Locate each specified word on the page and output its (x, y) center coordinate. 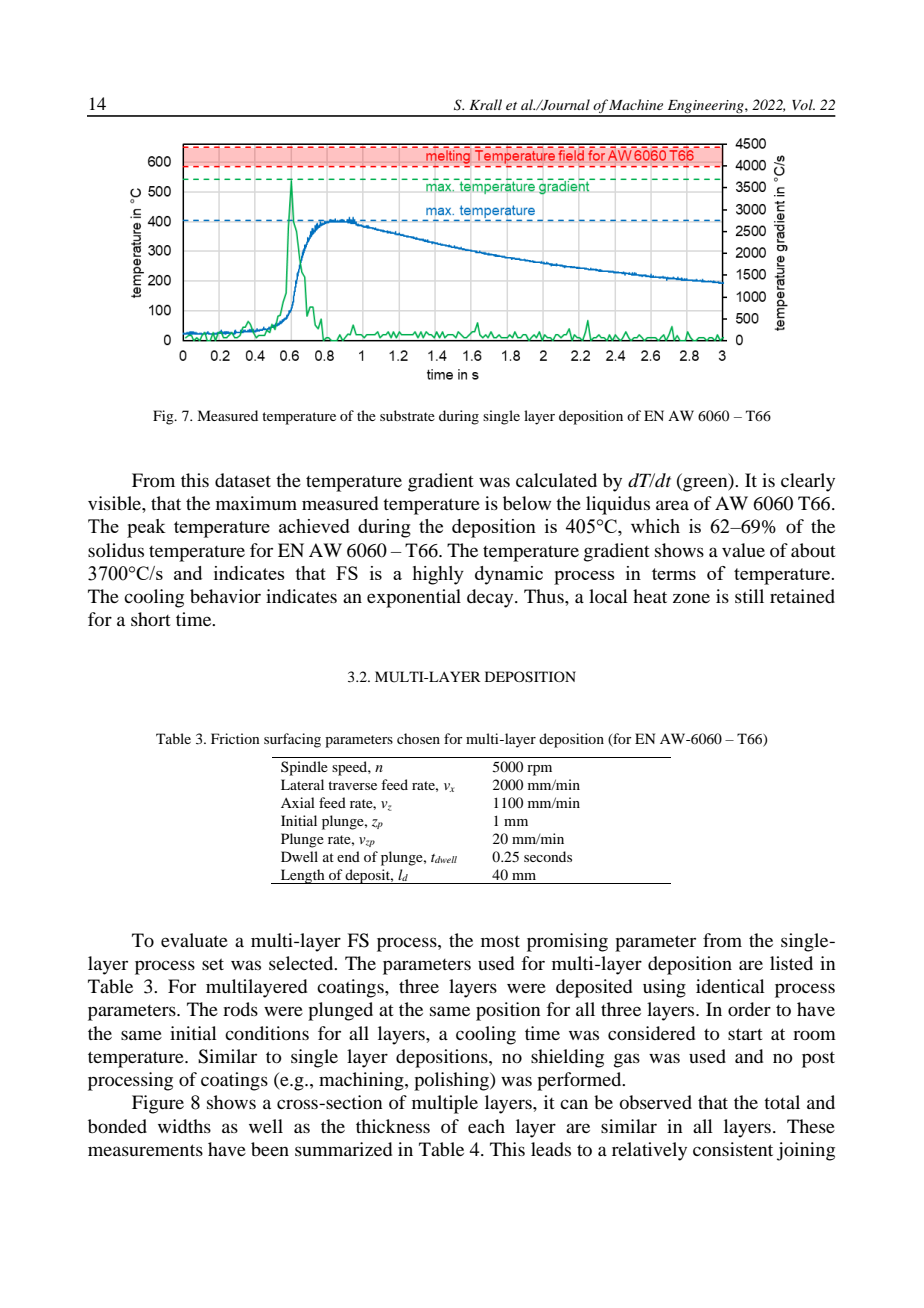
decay (491, 598)
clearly (808, 482)
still (749, 596)
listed (791, 963)
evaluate (194, 940)
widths (184, 1126)
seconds (548, 856)
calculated (556, 480)
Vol (803, 104)
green (705, 484)
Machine (636, 104)
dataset (243, 480)
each (486, 1126)
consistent (733, 1149)
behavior (225, 596)
